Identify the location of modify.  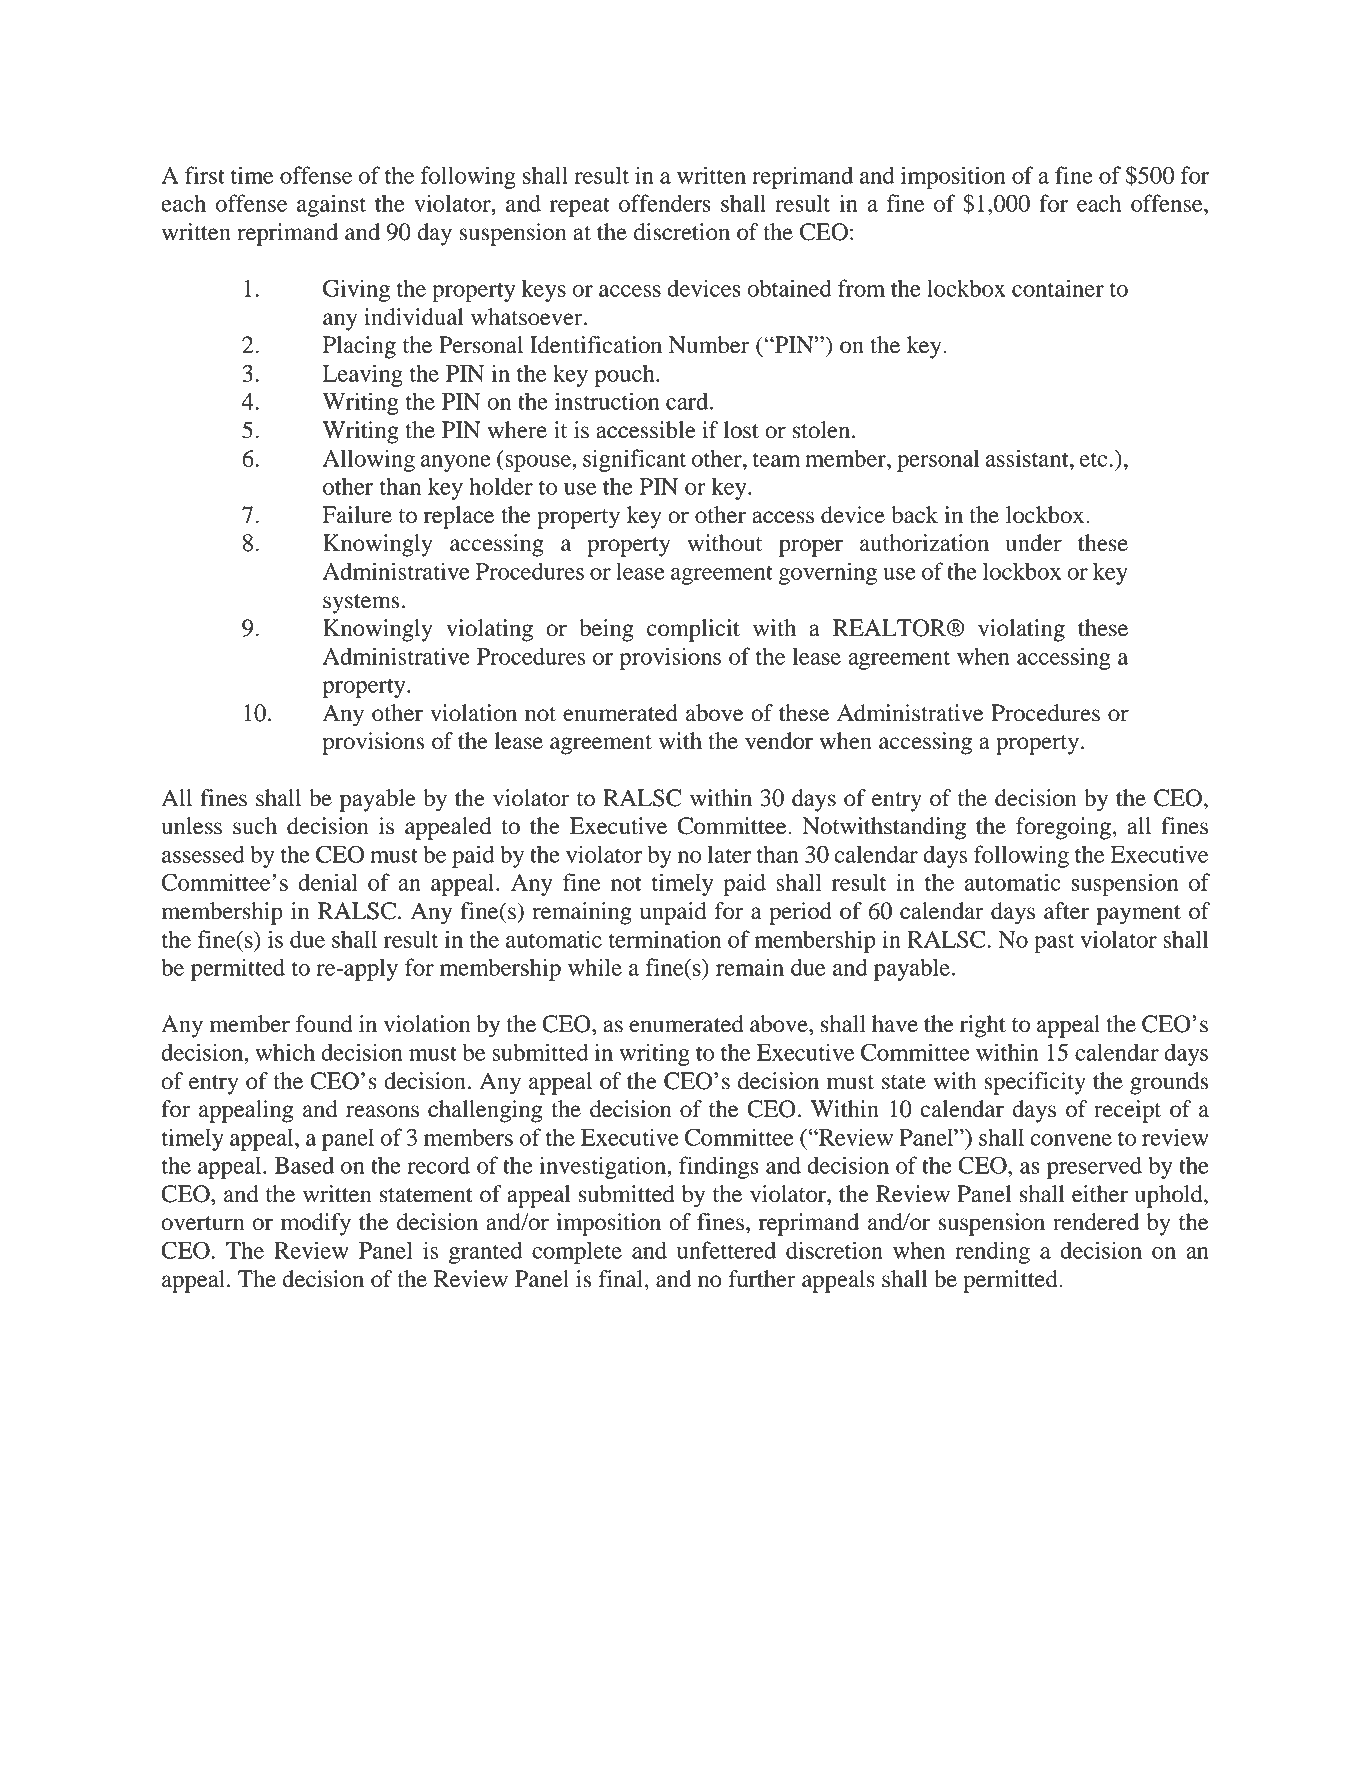
(316, 1224).
